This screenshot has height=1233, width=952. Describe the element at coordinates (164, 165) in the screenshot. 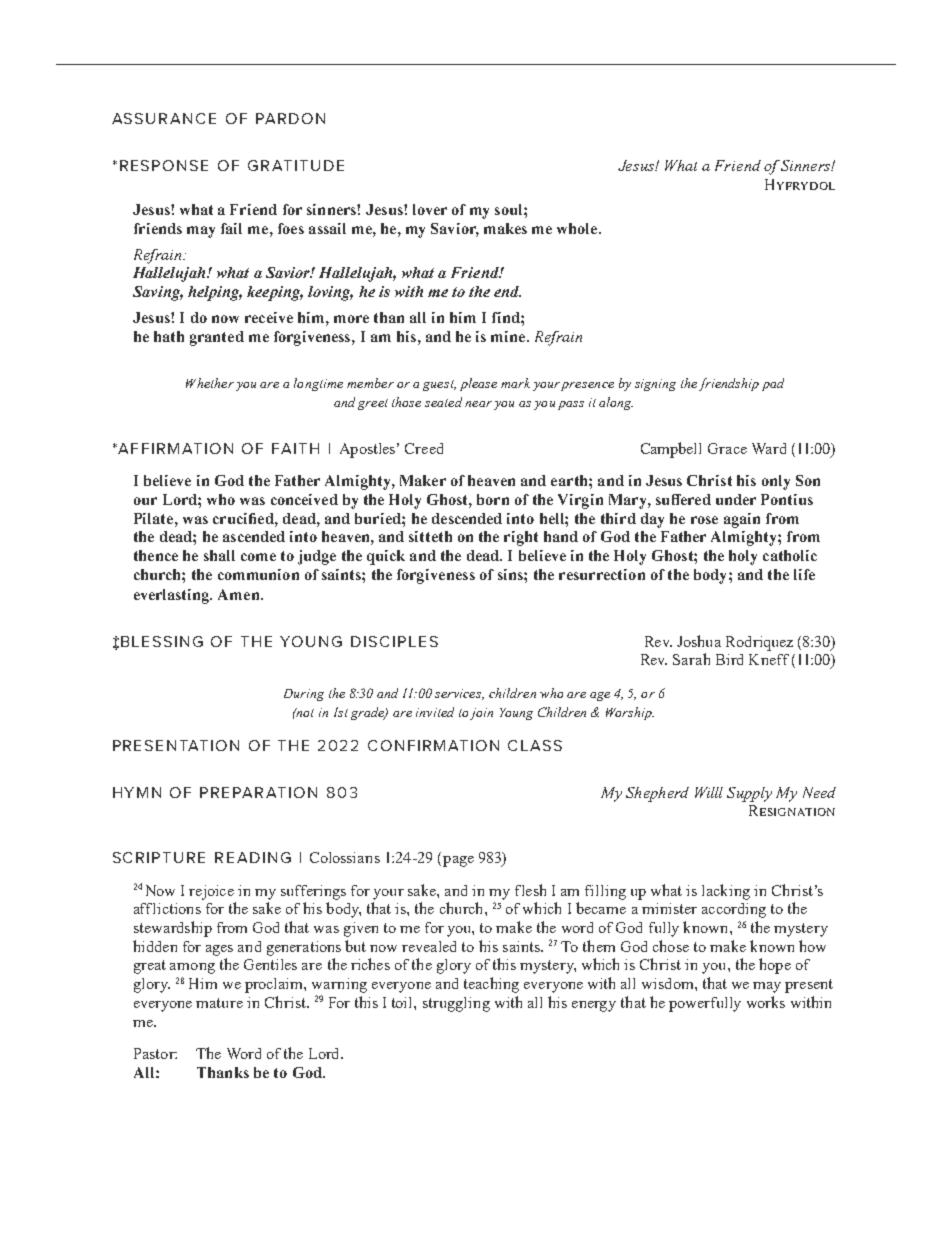

I see `RESPONSE` at that location.
